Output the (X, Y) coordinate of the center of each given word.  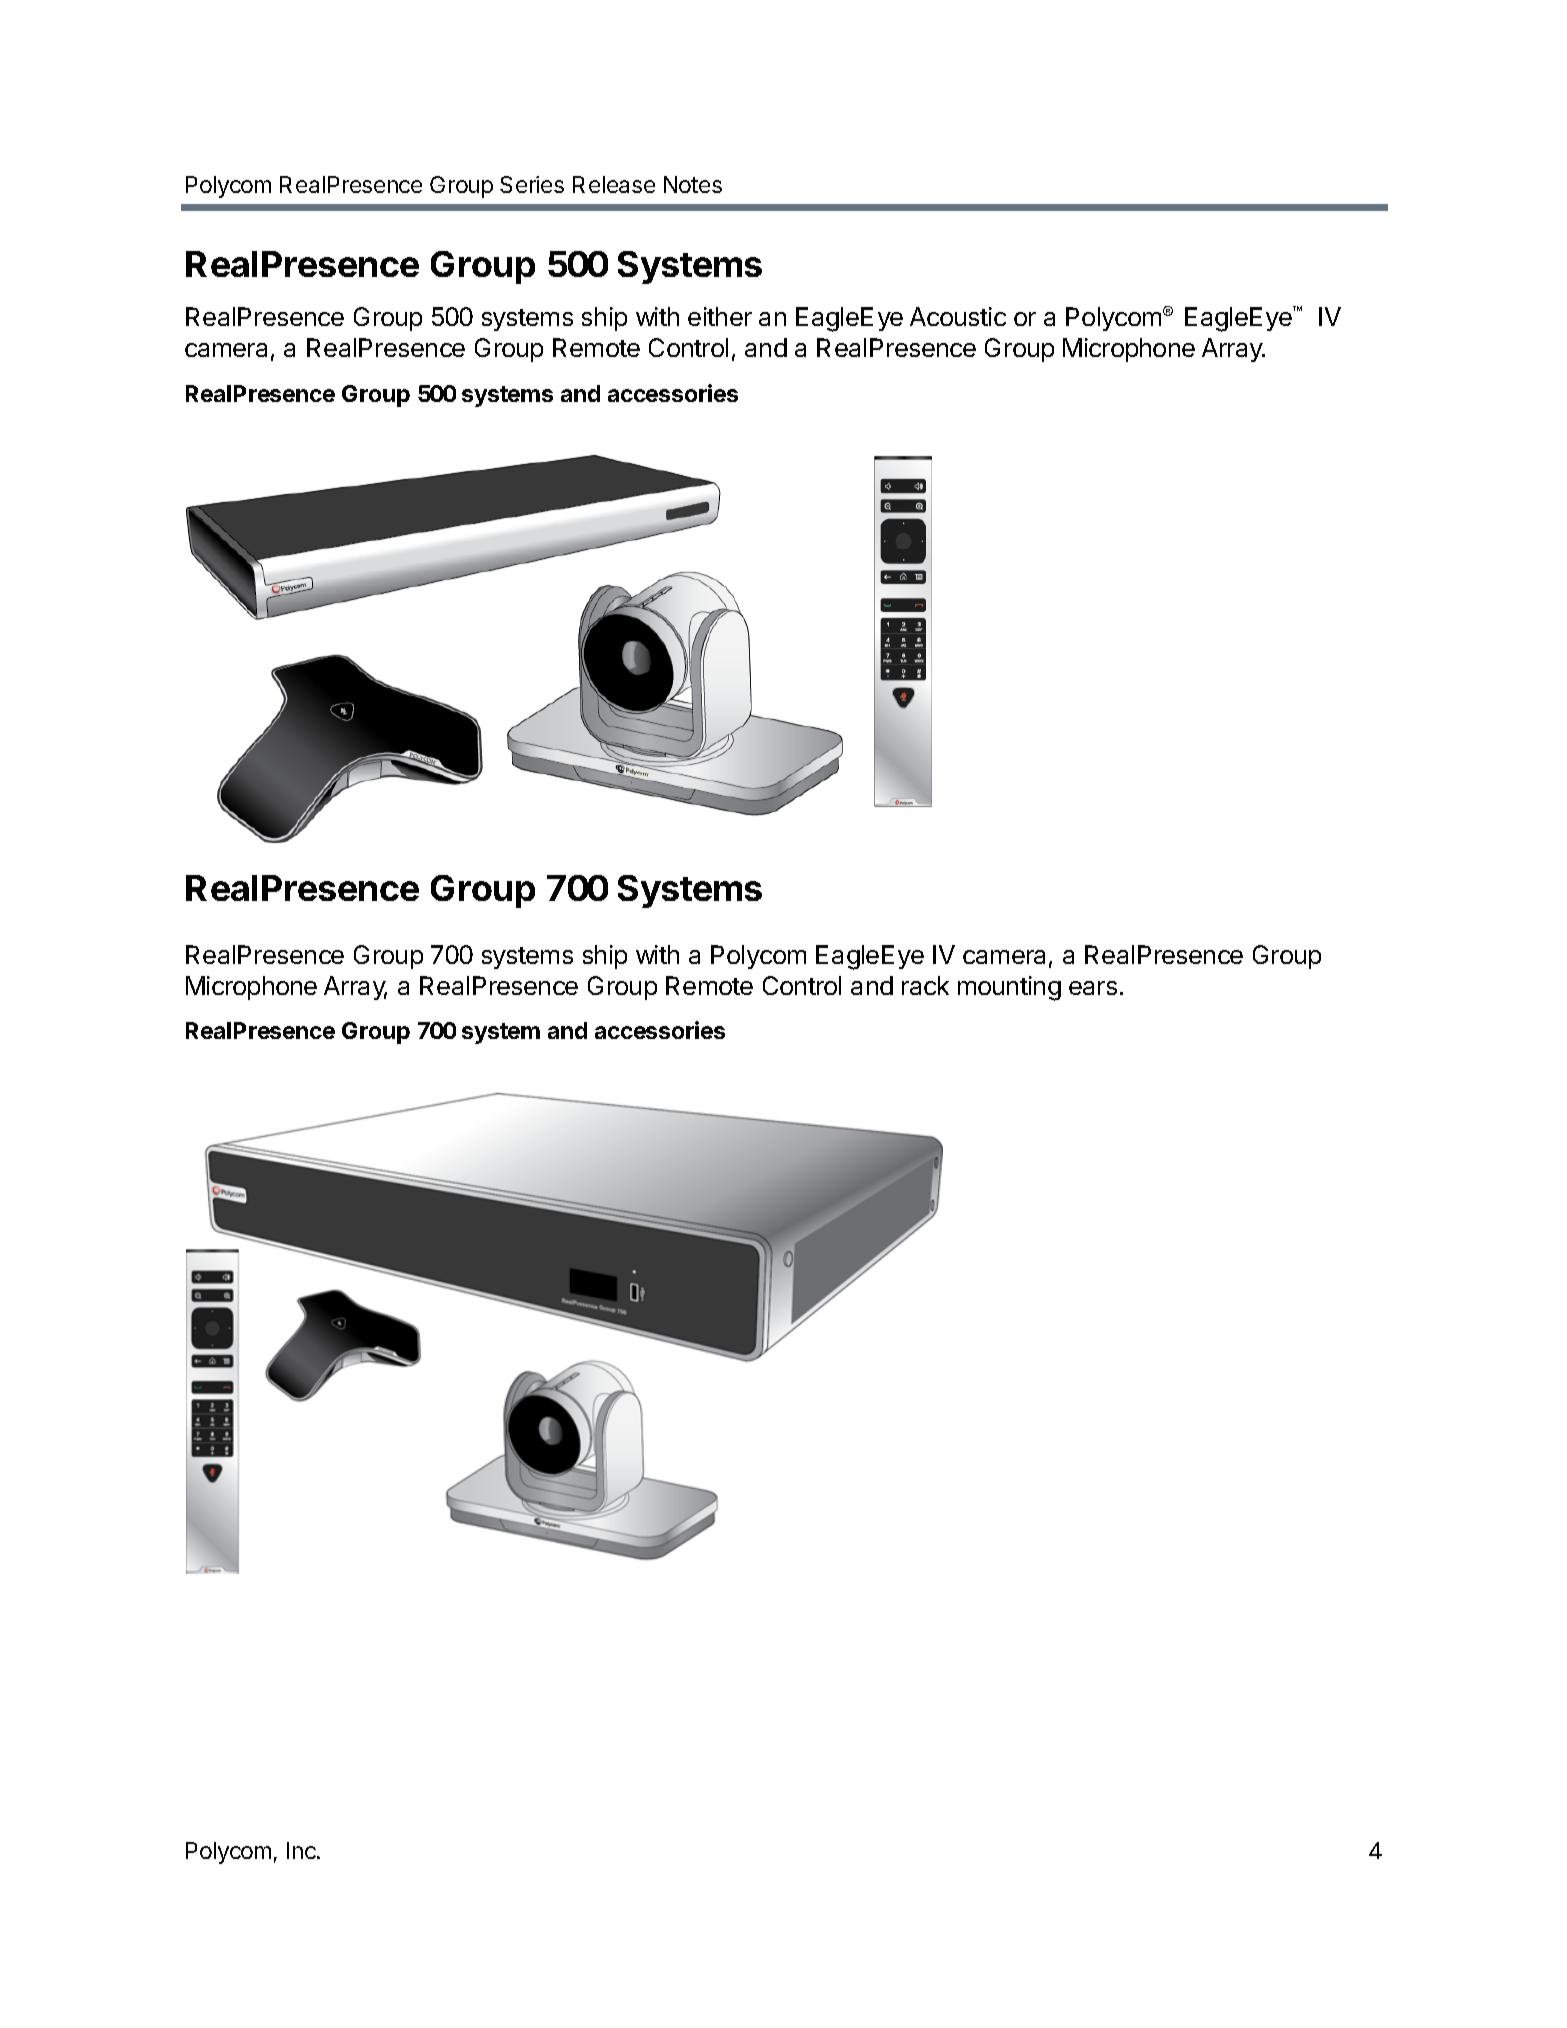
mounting (1009, 988)
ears (1093, 988)
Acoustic (958, 316)
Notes (693, 184)
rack (925, 985)
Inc (302, 1850)
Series (532, 184)
